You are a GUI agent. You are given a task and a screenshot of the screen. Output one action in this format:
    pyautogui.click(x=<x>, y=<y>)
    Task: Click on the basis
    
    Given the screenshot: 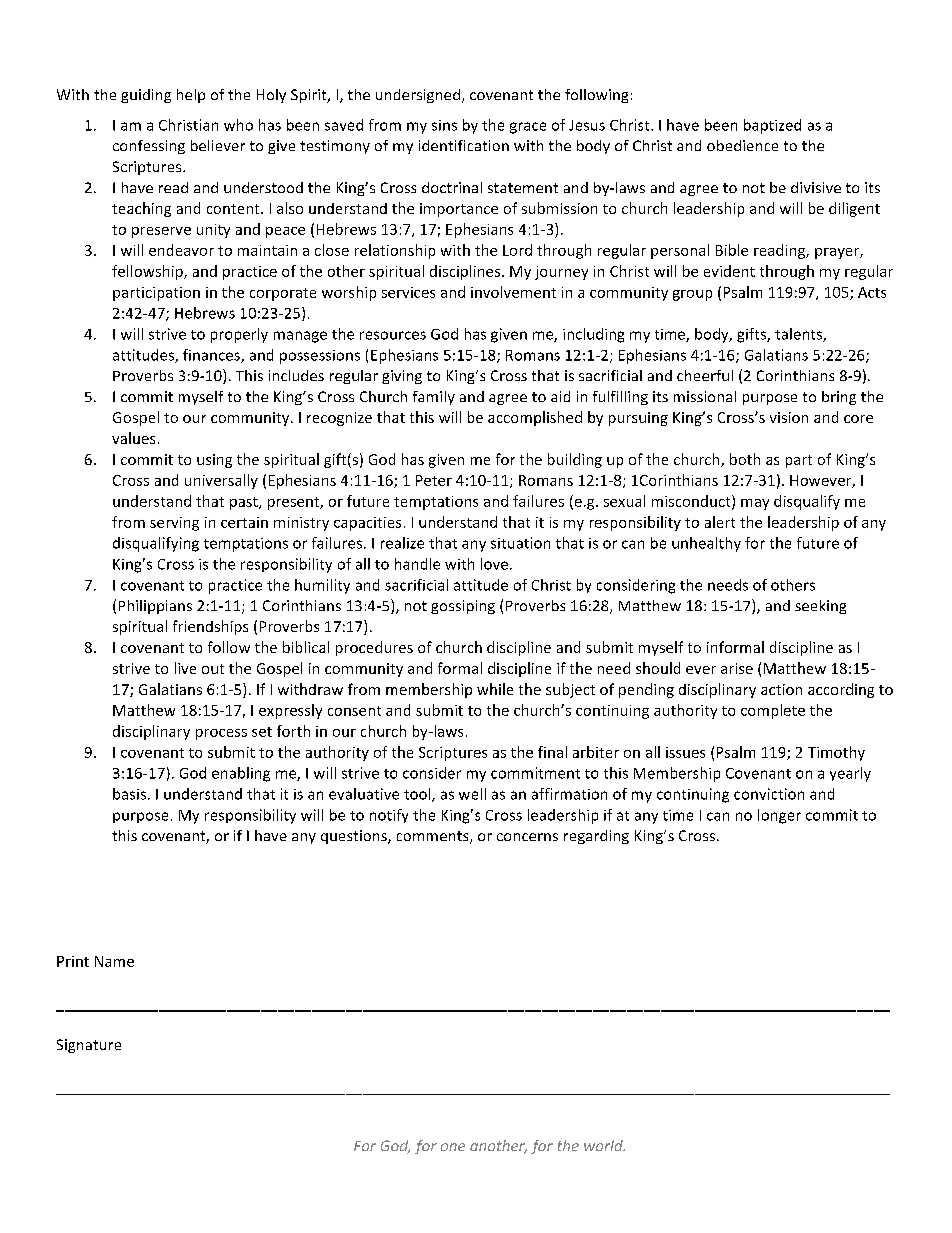 What is the action you would take?
    pyautogui.click(x=129, y=794)
